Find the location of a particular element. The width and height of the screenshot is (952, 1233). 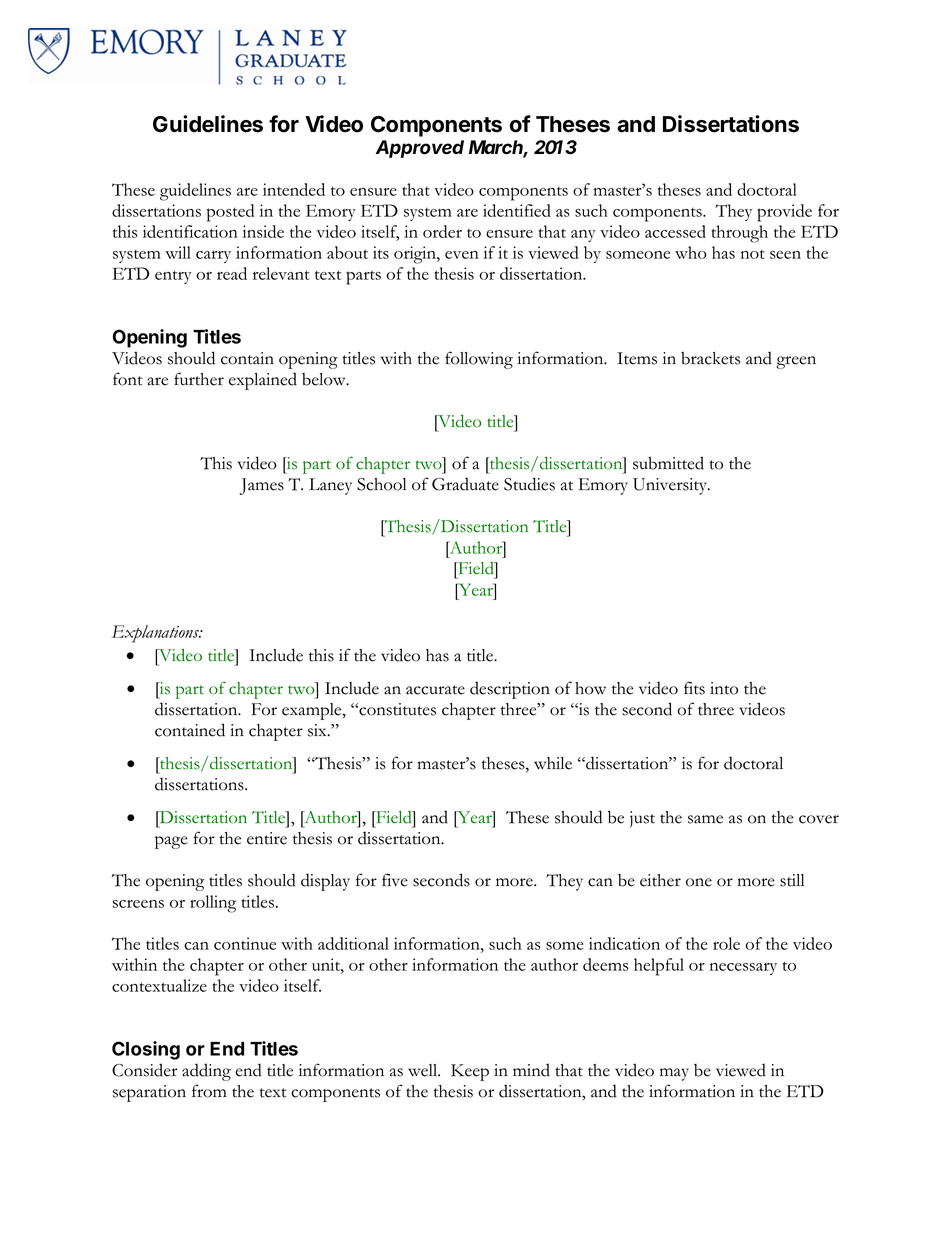

identified is located at coordinates (517, 210).
